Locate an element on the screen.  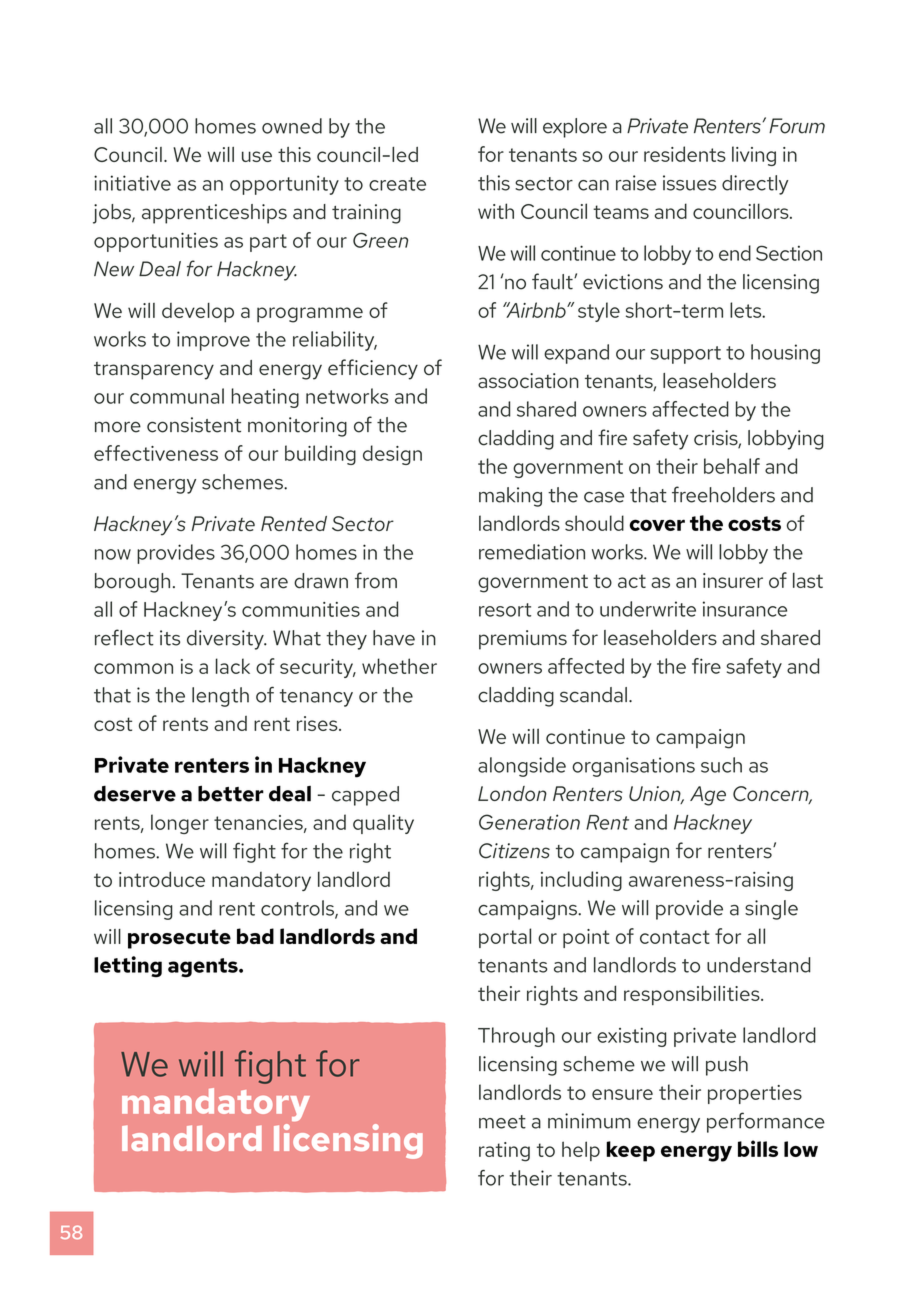
introduce is located at coordinates (162, 879).
